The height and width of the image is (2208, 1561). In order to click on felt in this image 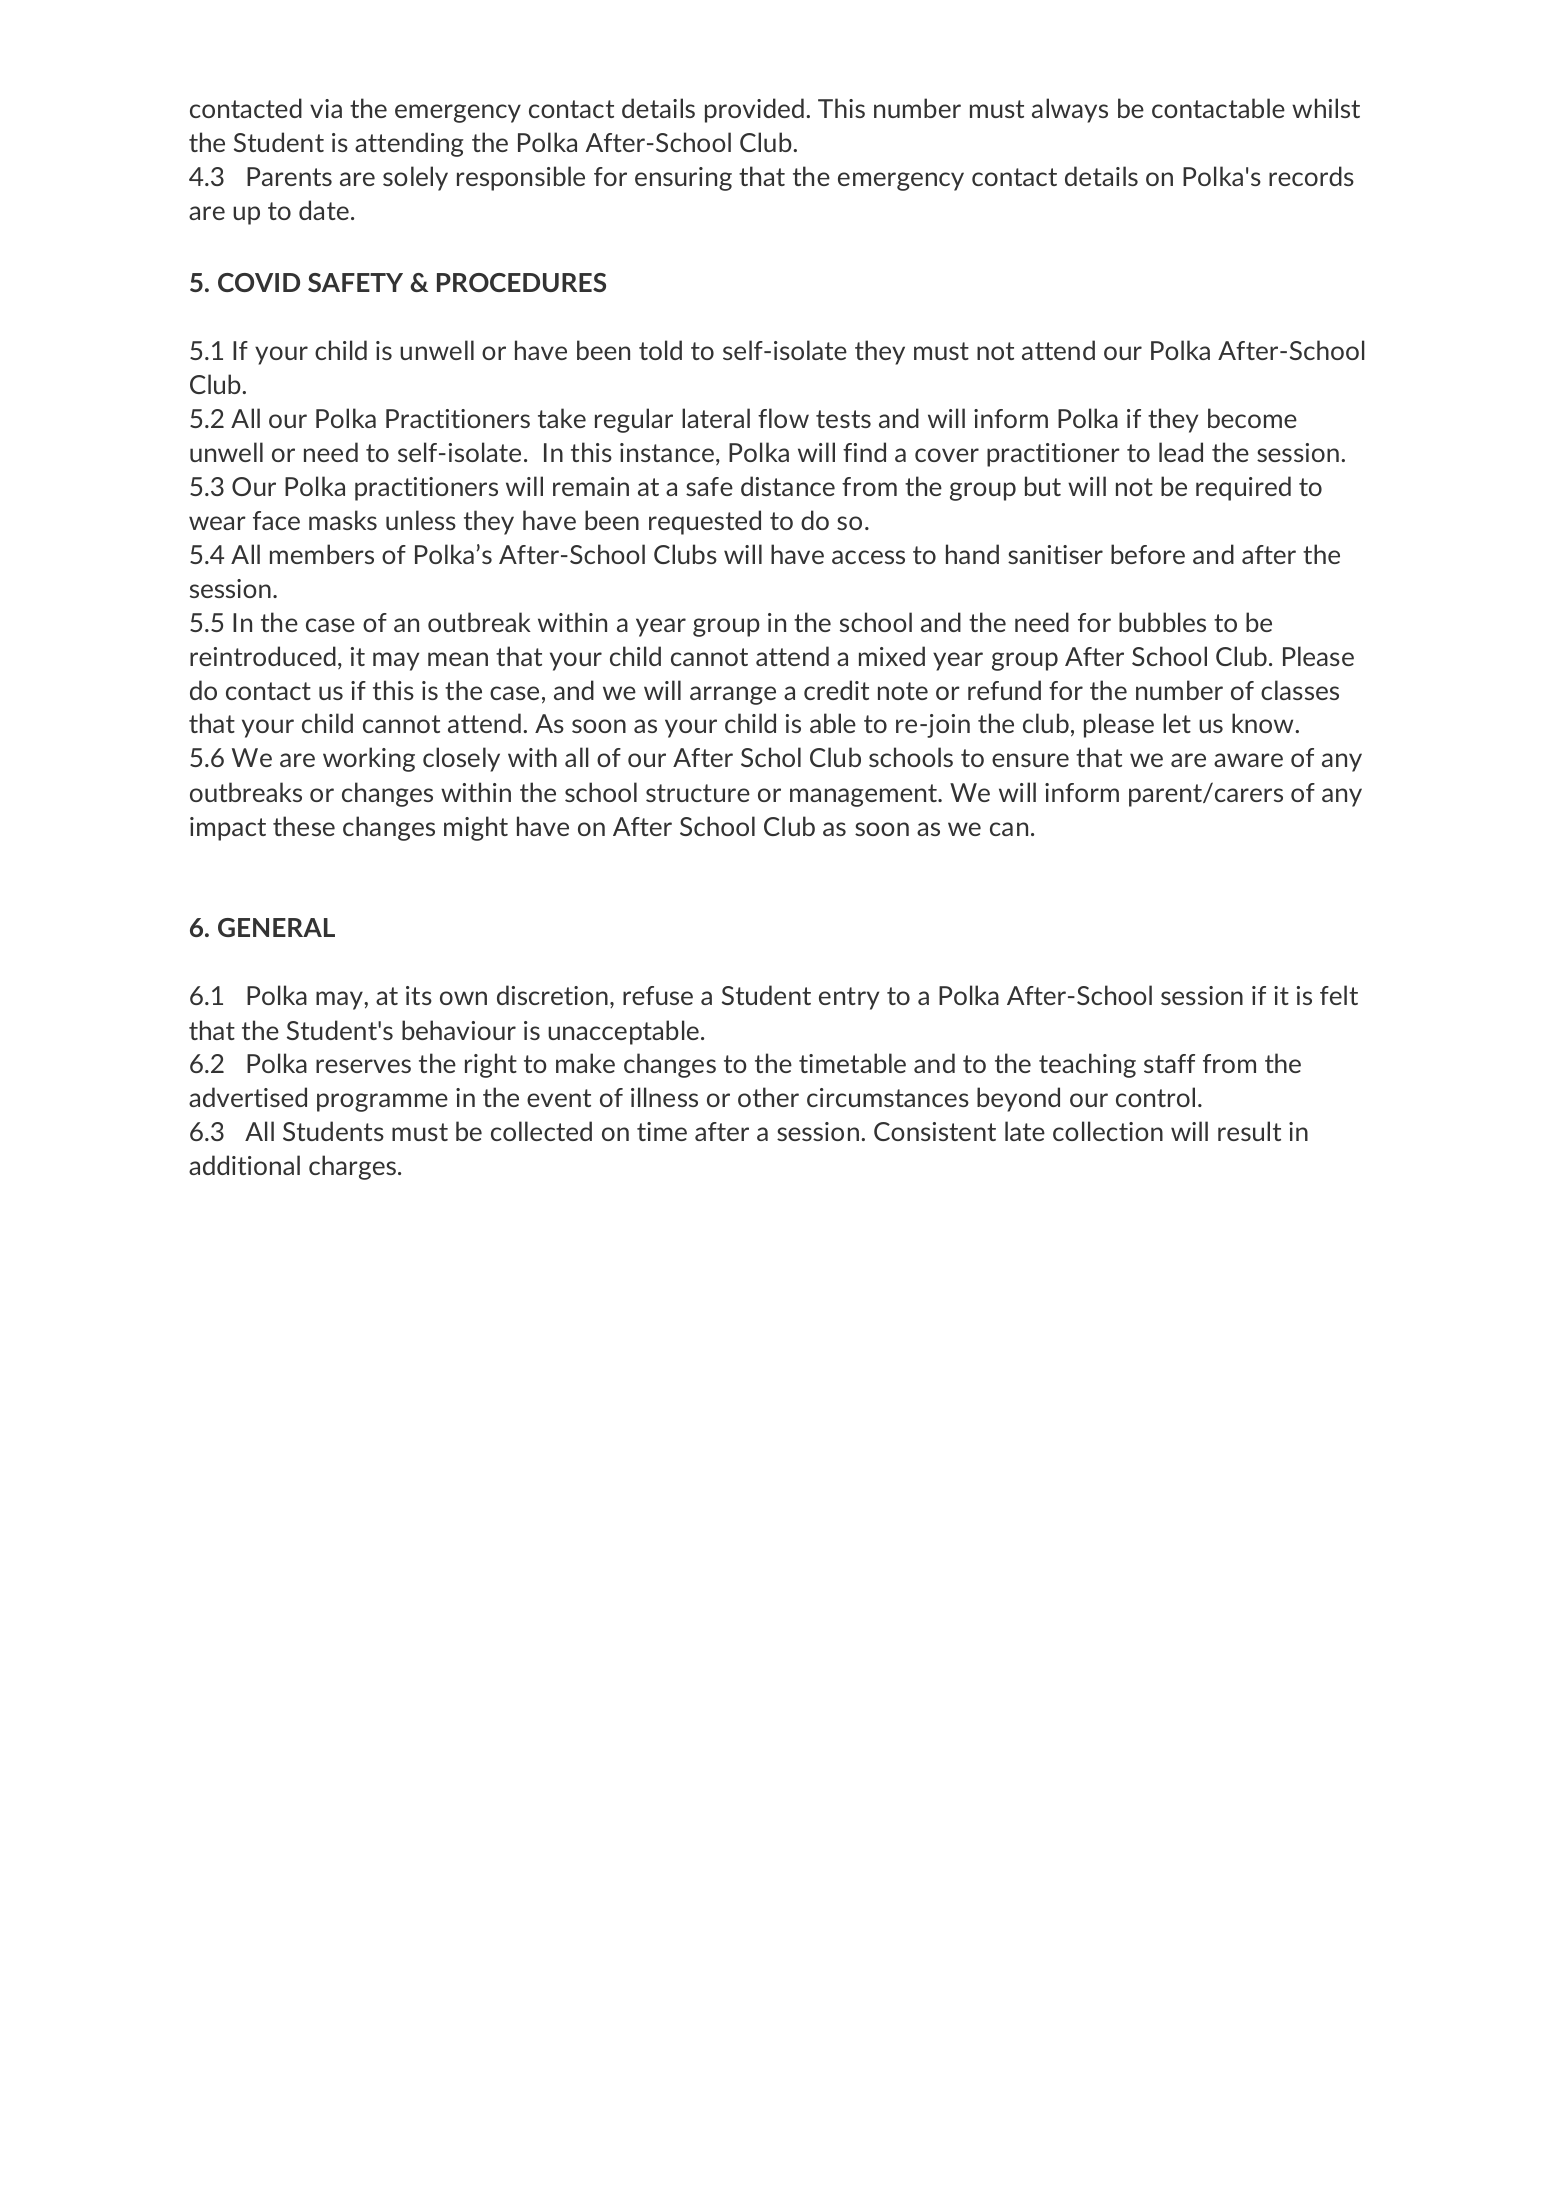, I will do `click(1339, 995)`.
